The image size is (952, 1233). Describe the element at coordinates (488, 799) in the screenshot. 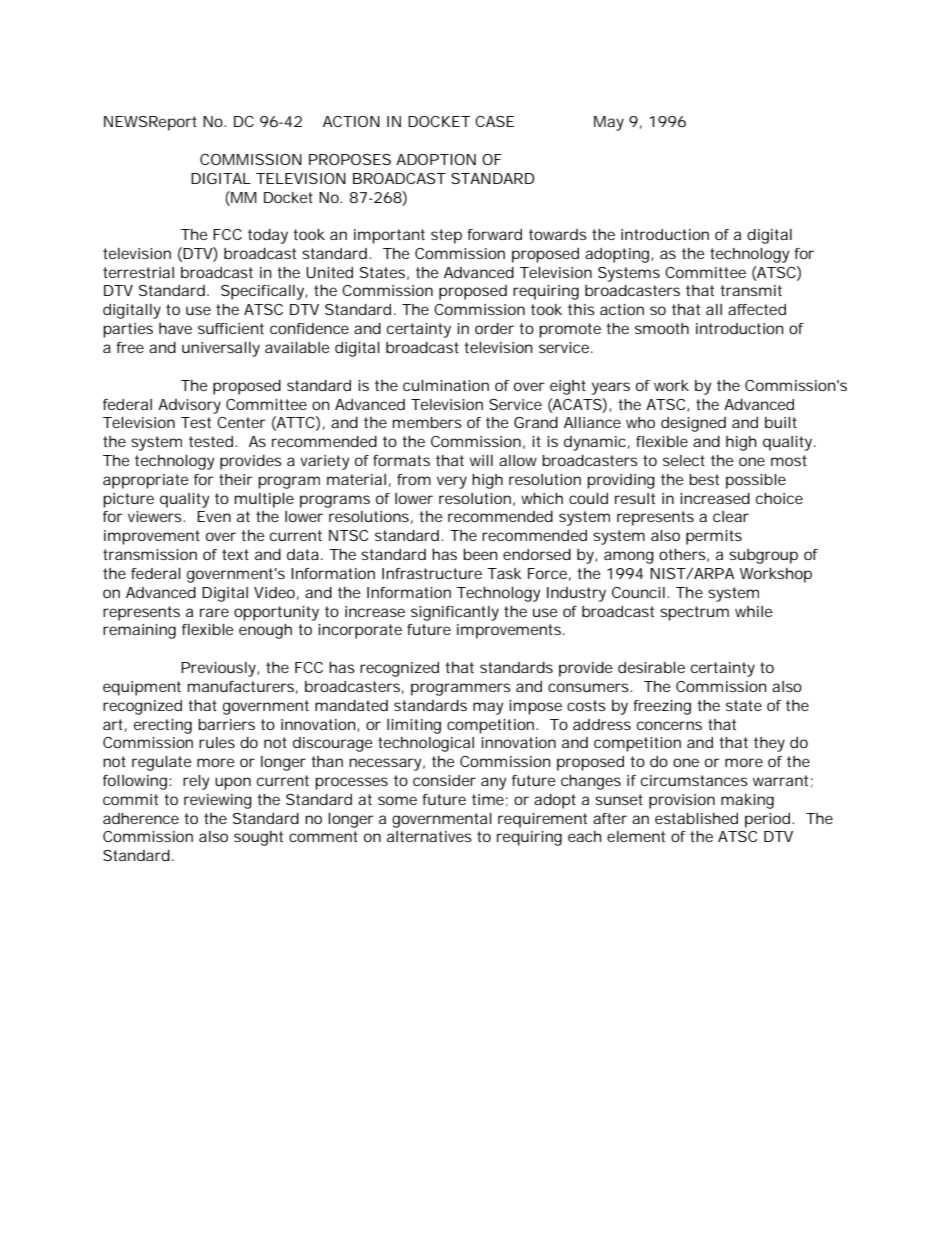

I see `time` at that location.
